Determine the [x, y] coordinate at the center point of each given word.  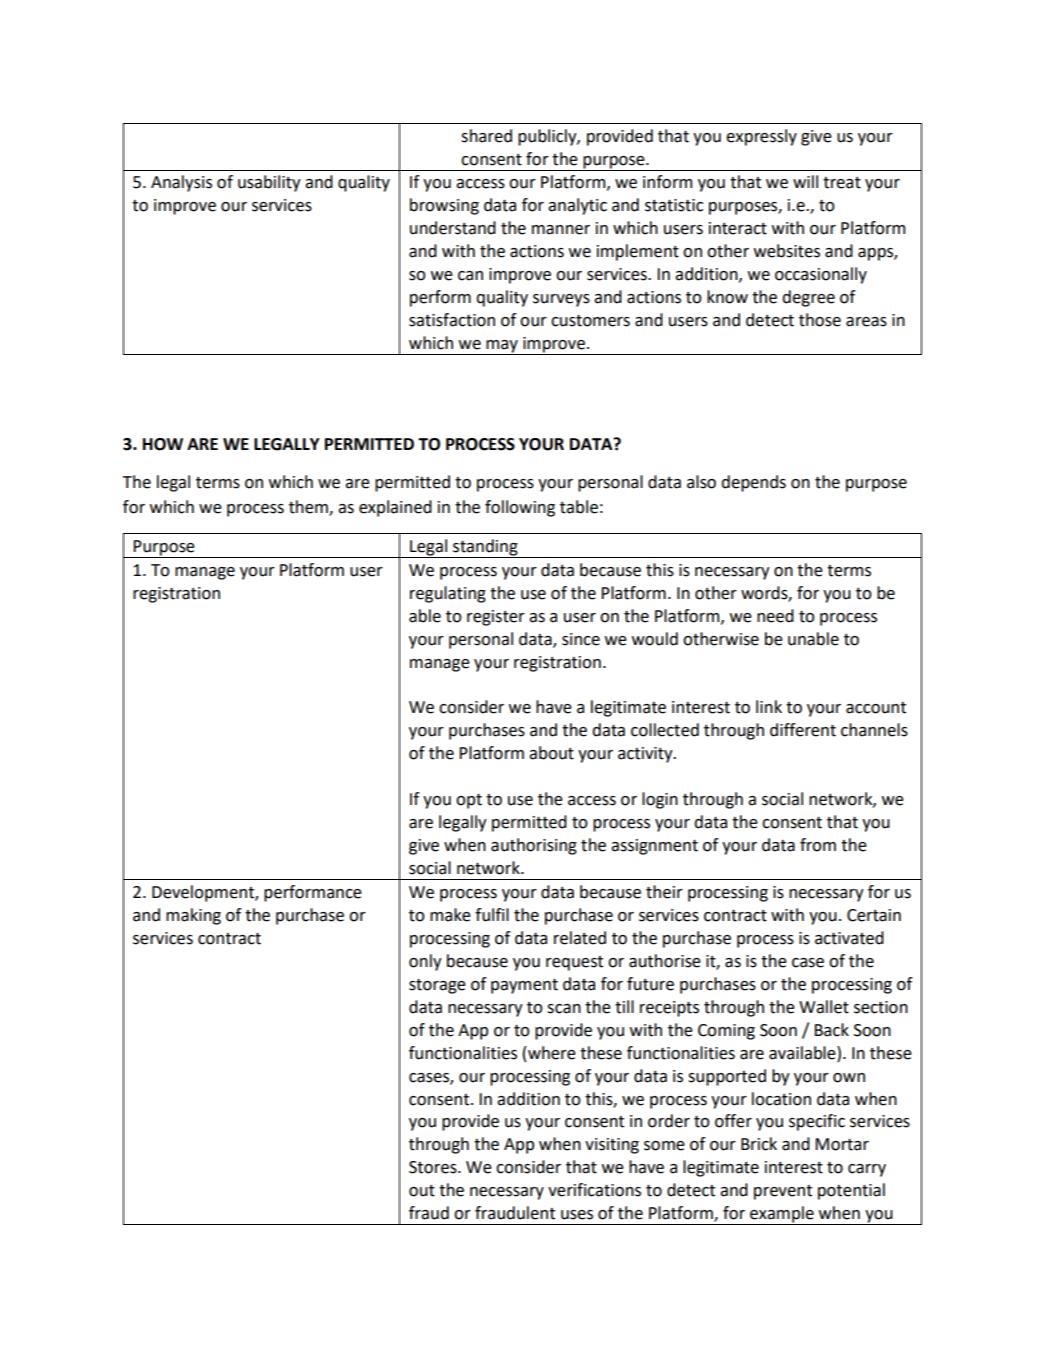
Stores [434, 1167]
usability [269, 183]
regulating [448, 594]
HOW [163, 444]
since [581, 639]
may [502, 347]
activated [849, 938]
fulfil [492, 915]
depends [753, 483]
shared [486, 136]
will [805, 181]
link [769, 706]
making [193, 916]
